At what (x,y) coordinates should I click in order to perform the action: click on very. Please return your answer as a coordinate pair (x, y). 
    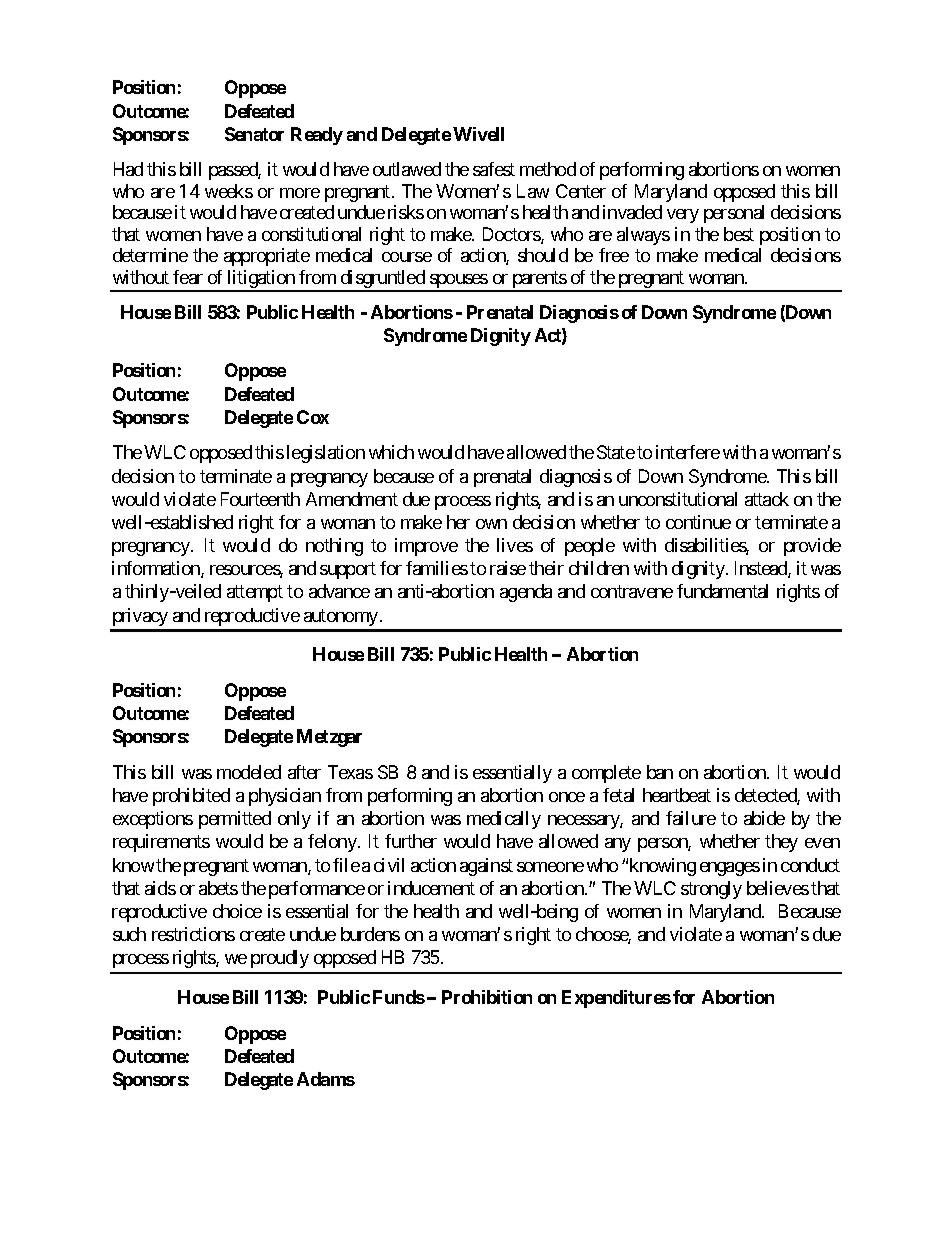
    Looking at the image, I should click on (683, 216).
